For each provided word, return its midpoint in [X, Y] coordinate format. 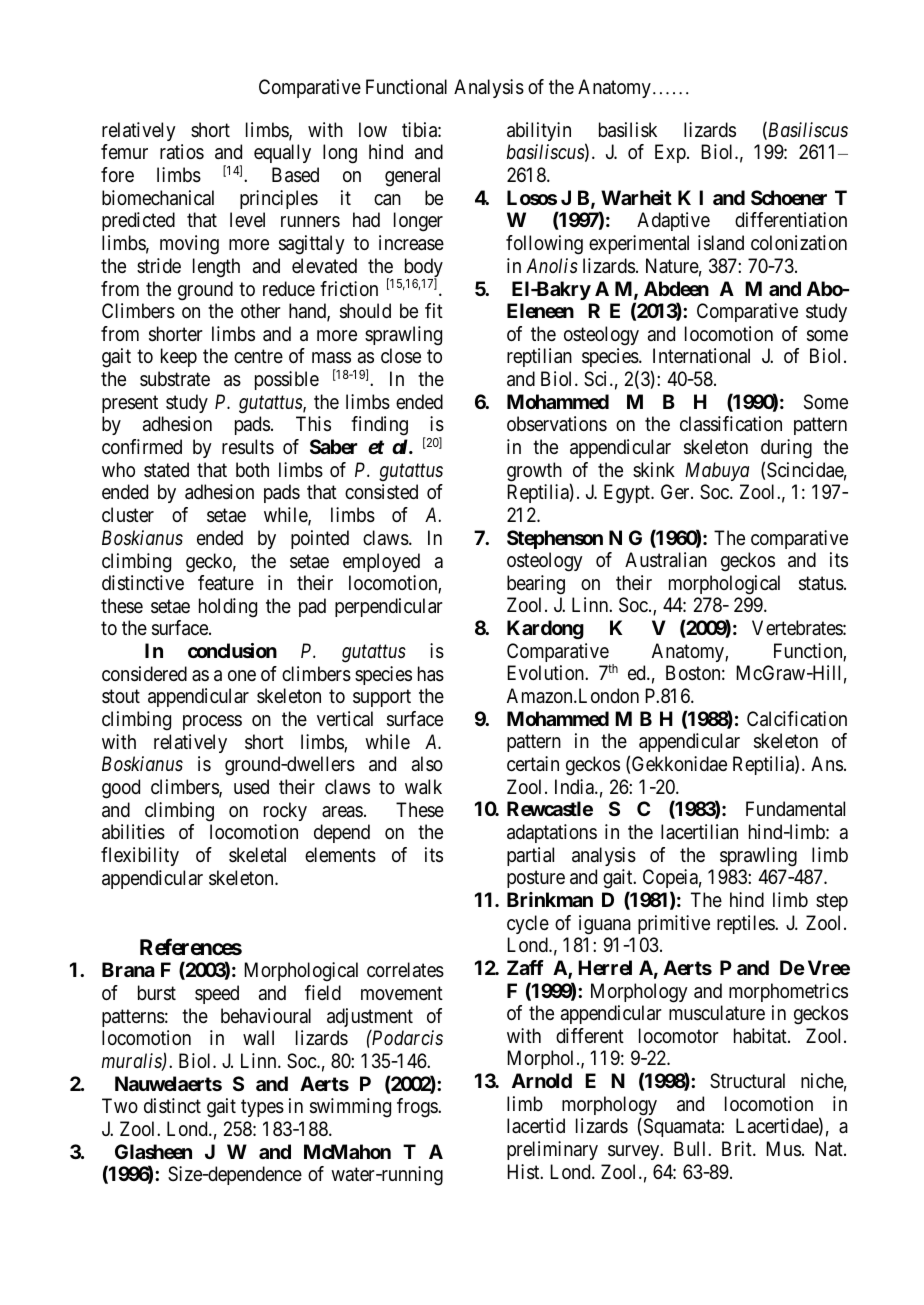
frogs [418, 1108]
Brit [738, 1148]
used [251, 787]
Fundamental [795, 809]
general [412, 177]
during [786, 449]
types [262, 1108]
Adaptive [673, 221]
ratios [182, 151]
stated [166, 470]
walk [423, 787]
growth [534, 472]
